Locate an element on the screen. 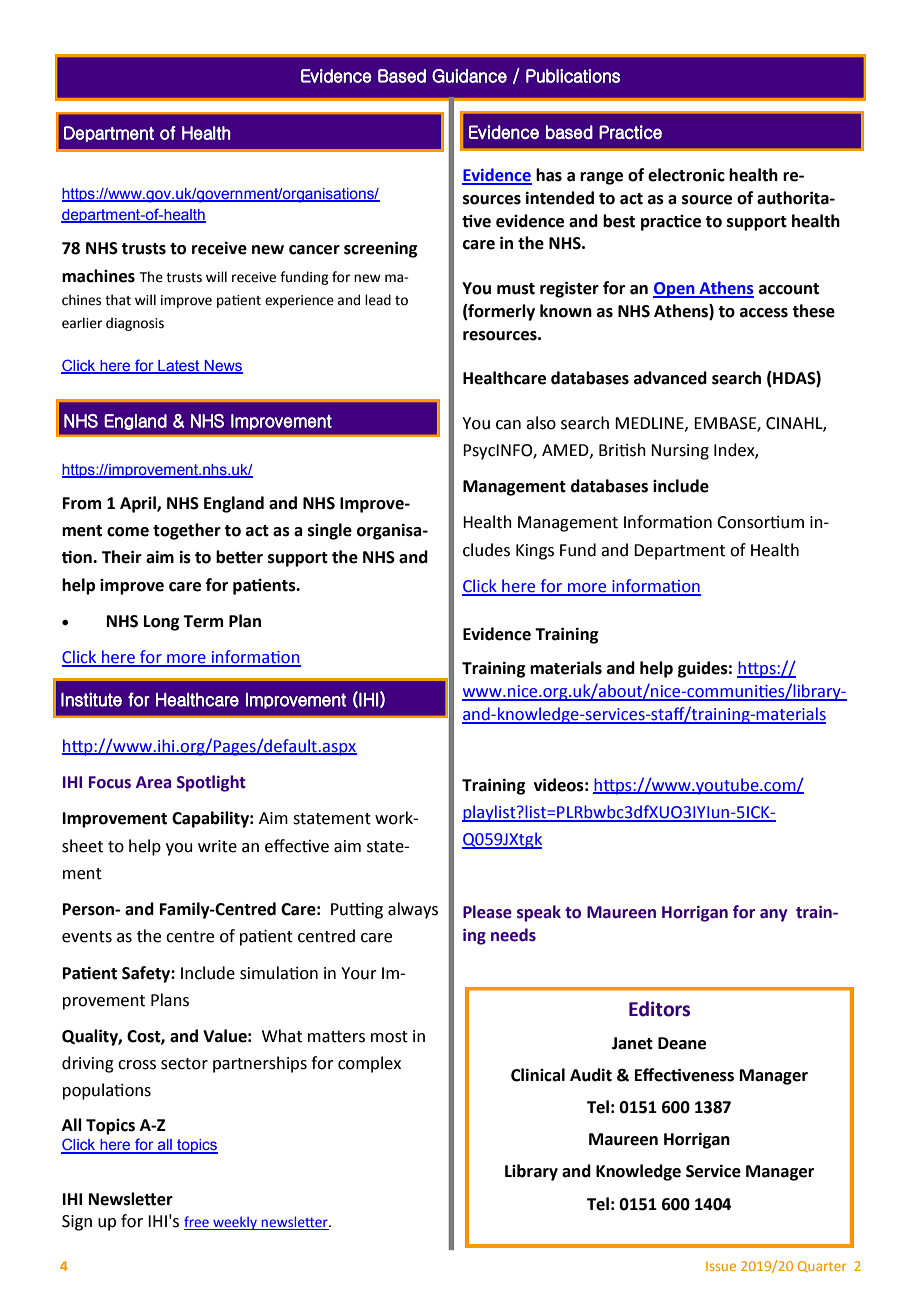 Image resolution: width=924 pixels, height=1308 pixels. cancer is located at coordinates (314, 250).
